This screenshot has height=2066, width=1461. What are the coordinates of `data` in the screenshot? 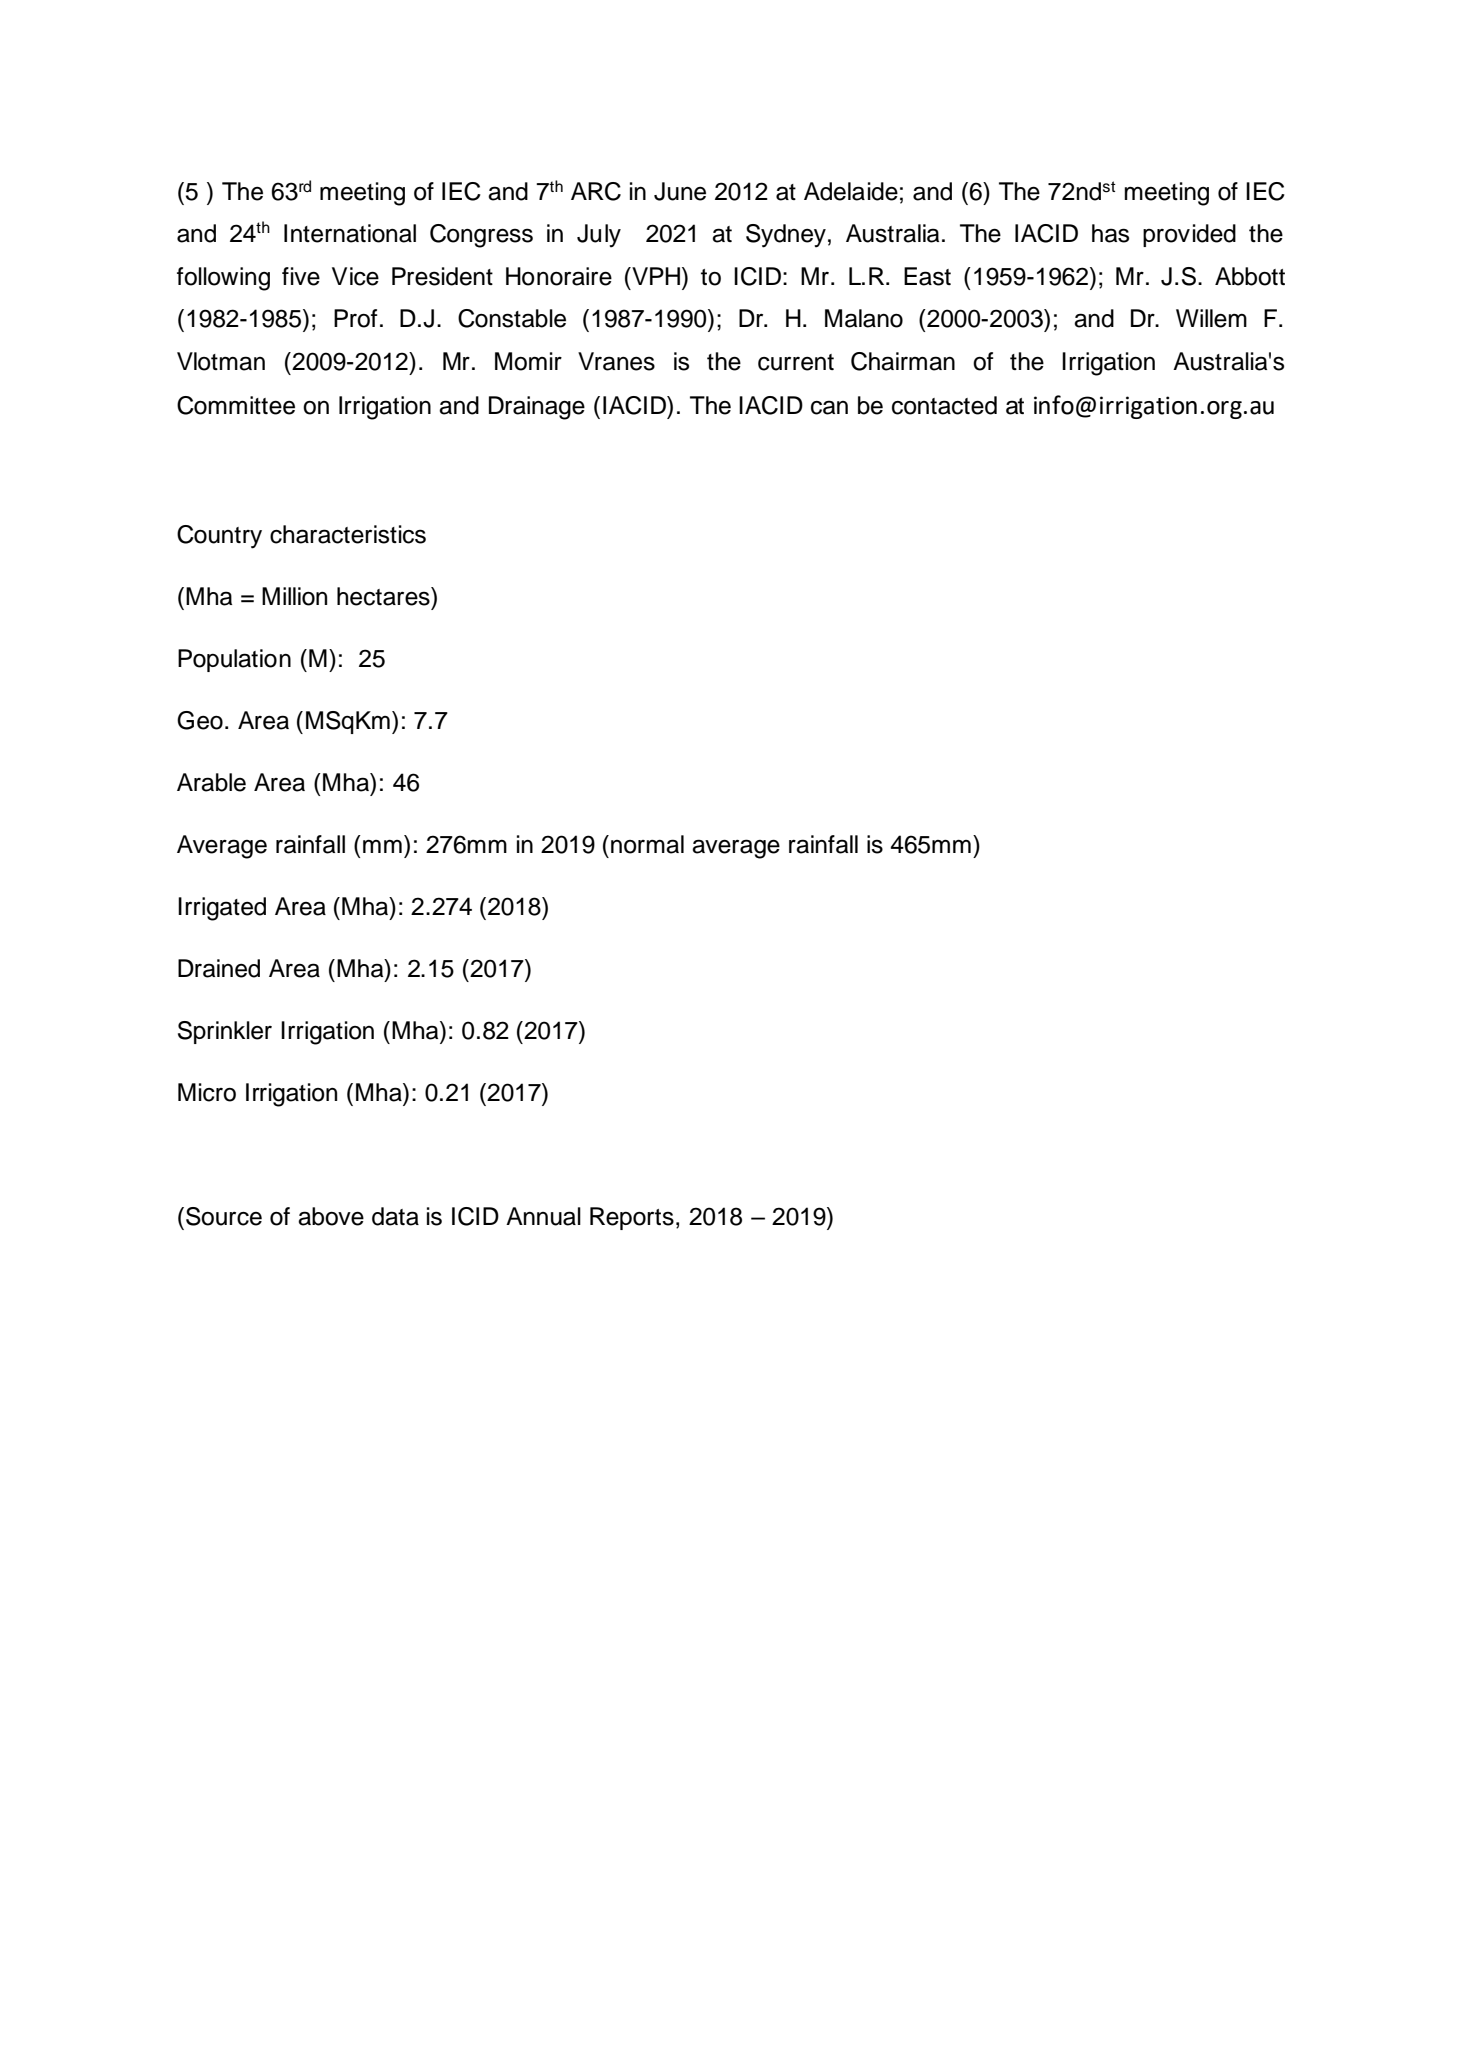 It's located at (395, 1216).
